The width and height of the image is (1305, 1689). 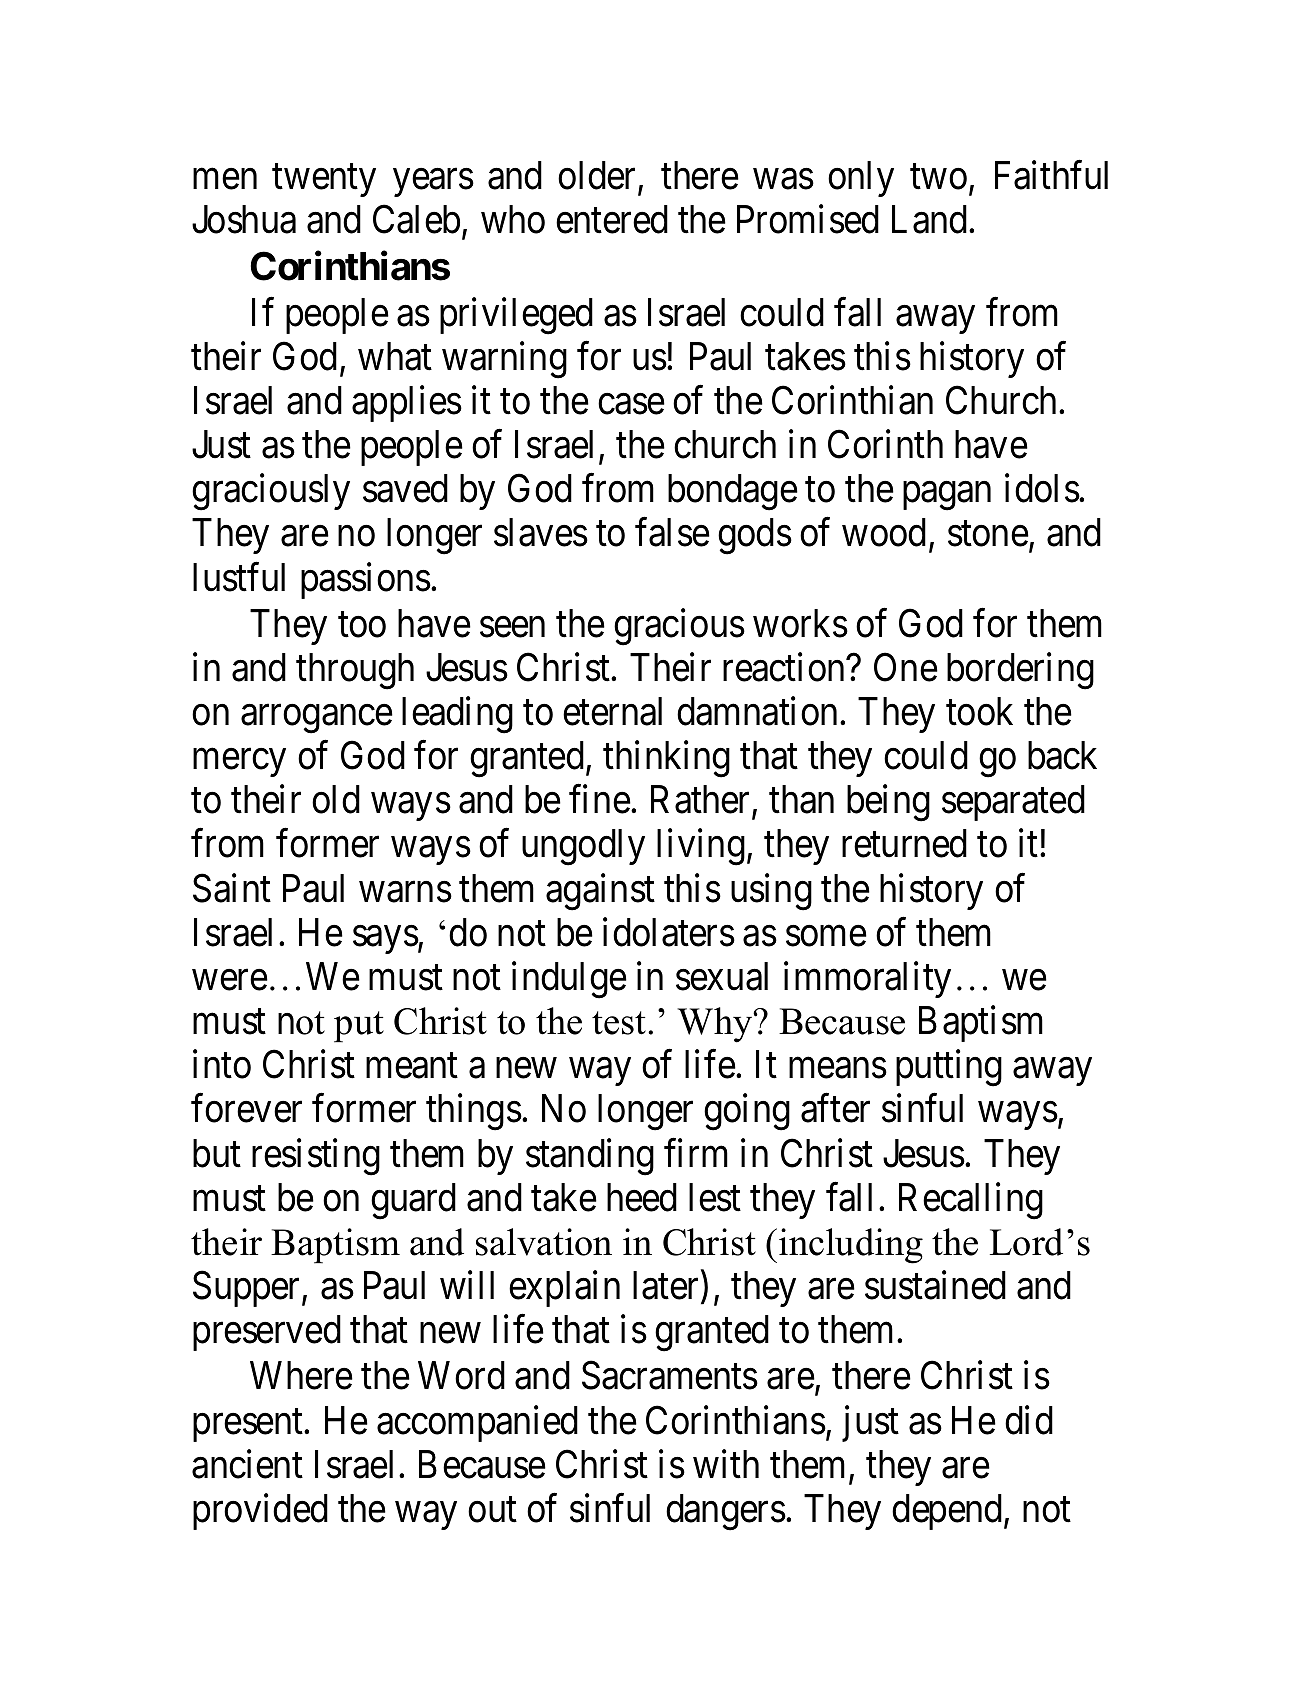 What do you see at coordinates (949, 1068) in the image?
I see `putting` at bounding box center [949, 1068].
